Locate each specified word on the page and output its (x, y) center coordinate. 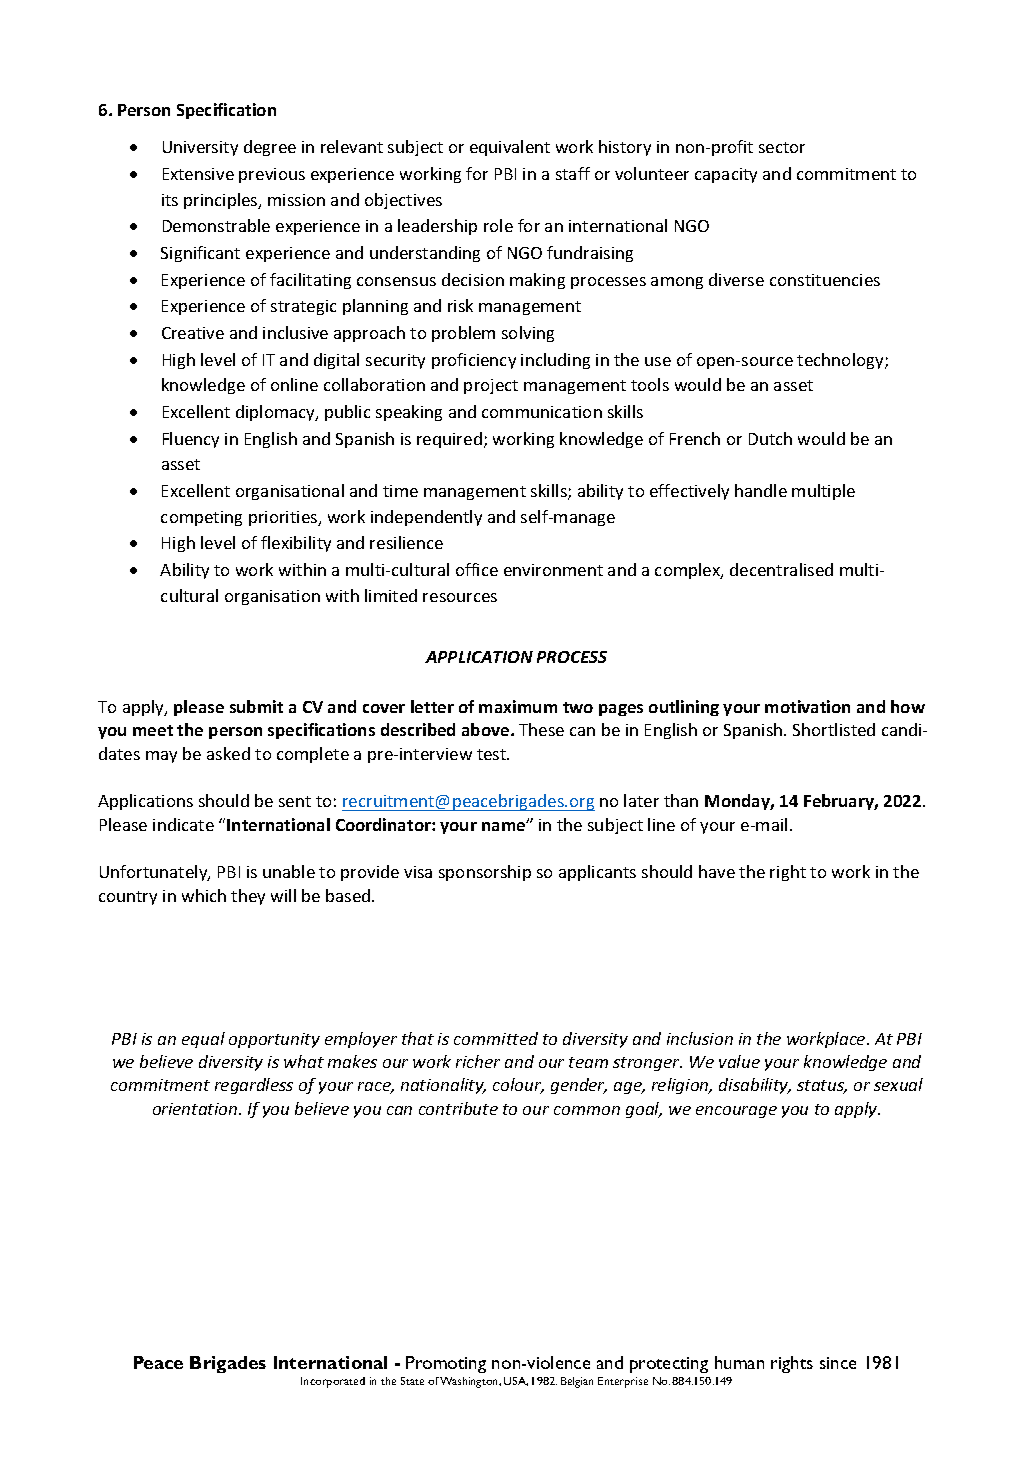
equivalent (510, 148)
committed (496, 1038)
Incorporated (333, 1382)
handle (761, 490)
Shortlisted (834, 729)
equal (203, 1040)
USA (516, 1381)
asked (228, 753)
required (449, 440)
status (822, 1087)
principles (222, 201)
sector (782, 147)
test (493, 754)
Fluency (191, 440)
